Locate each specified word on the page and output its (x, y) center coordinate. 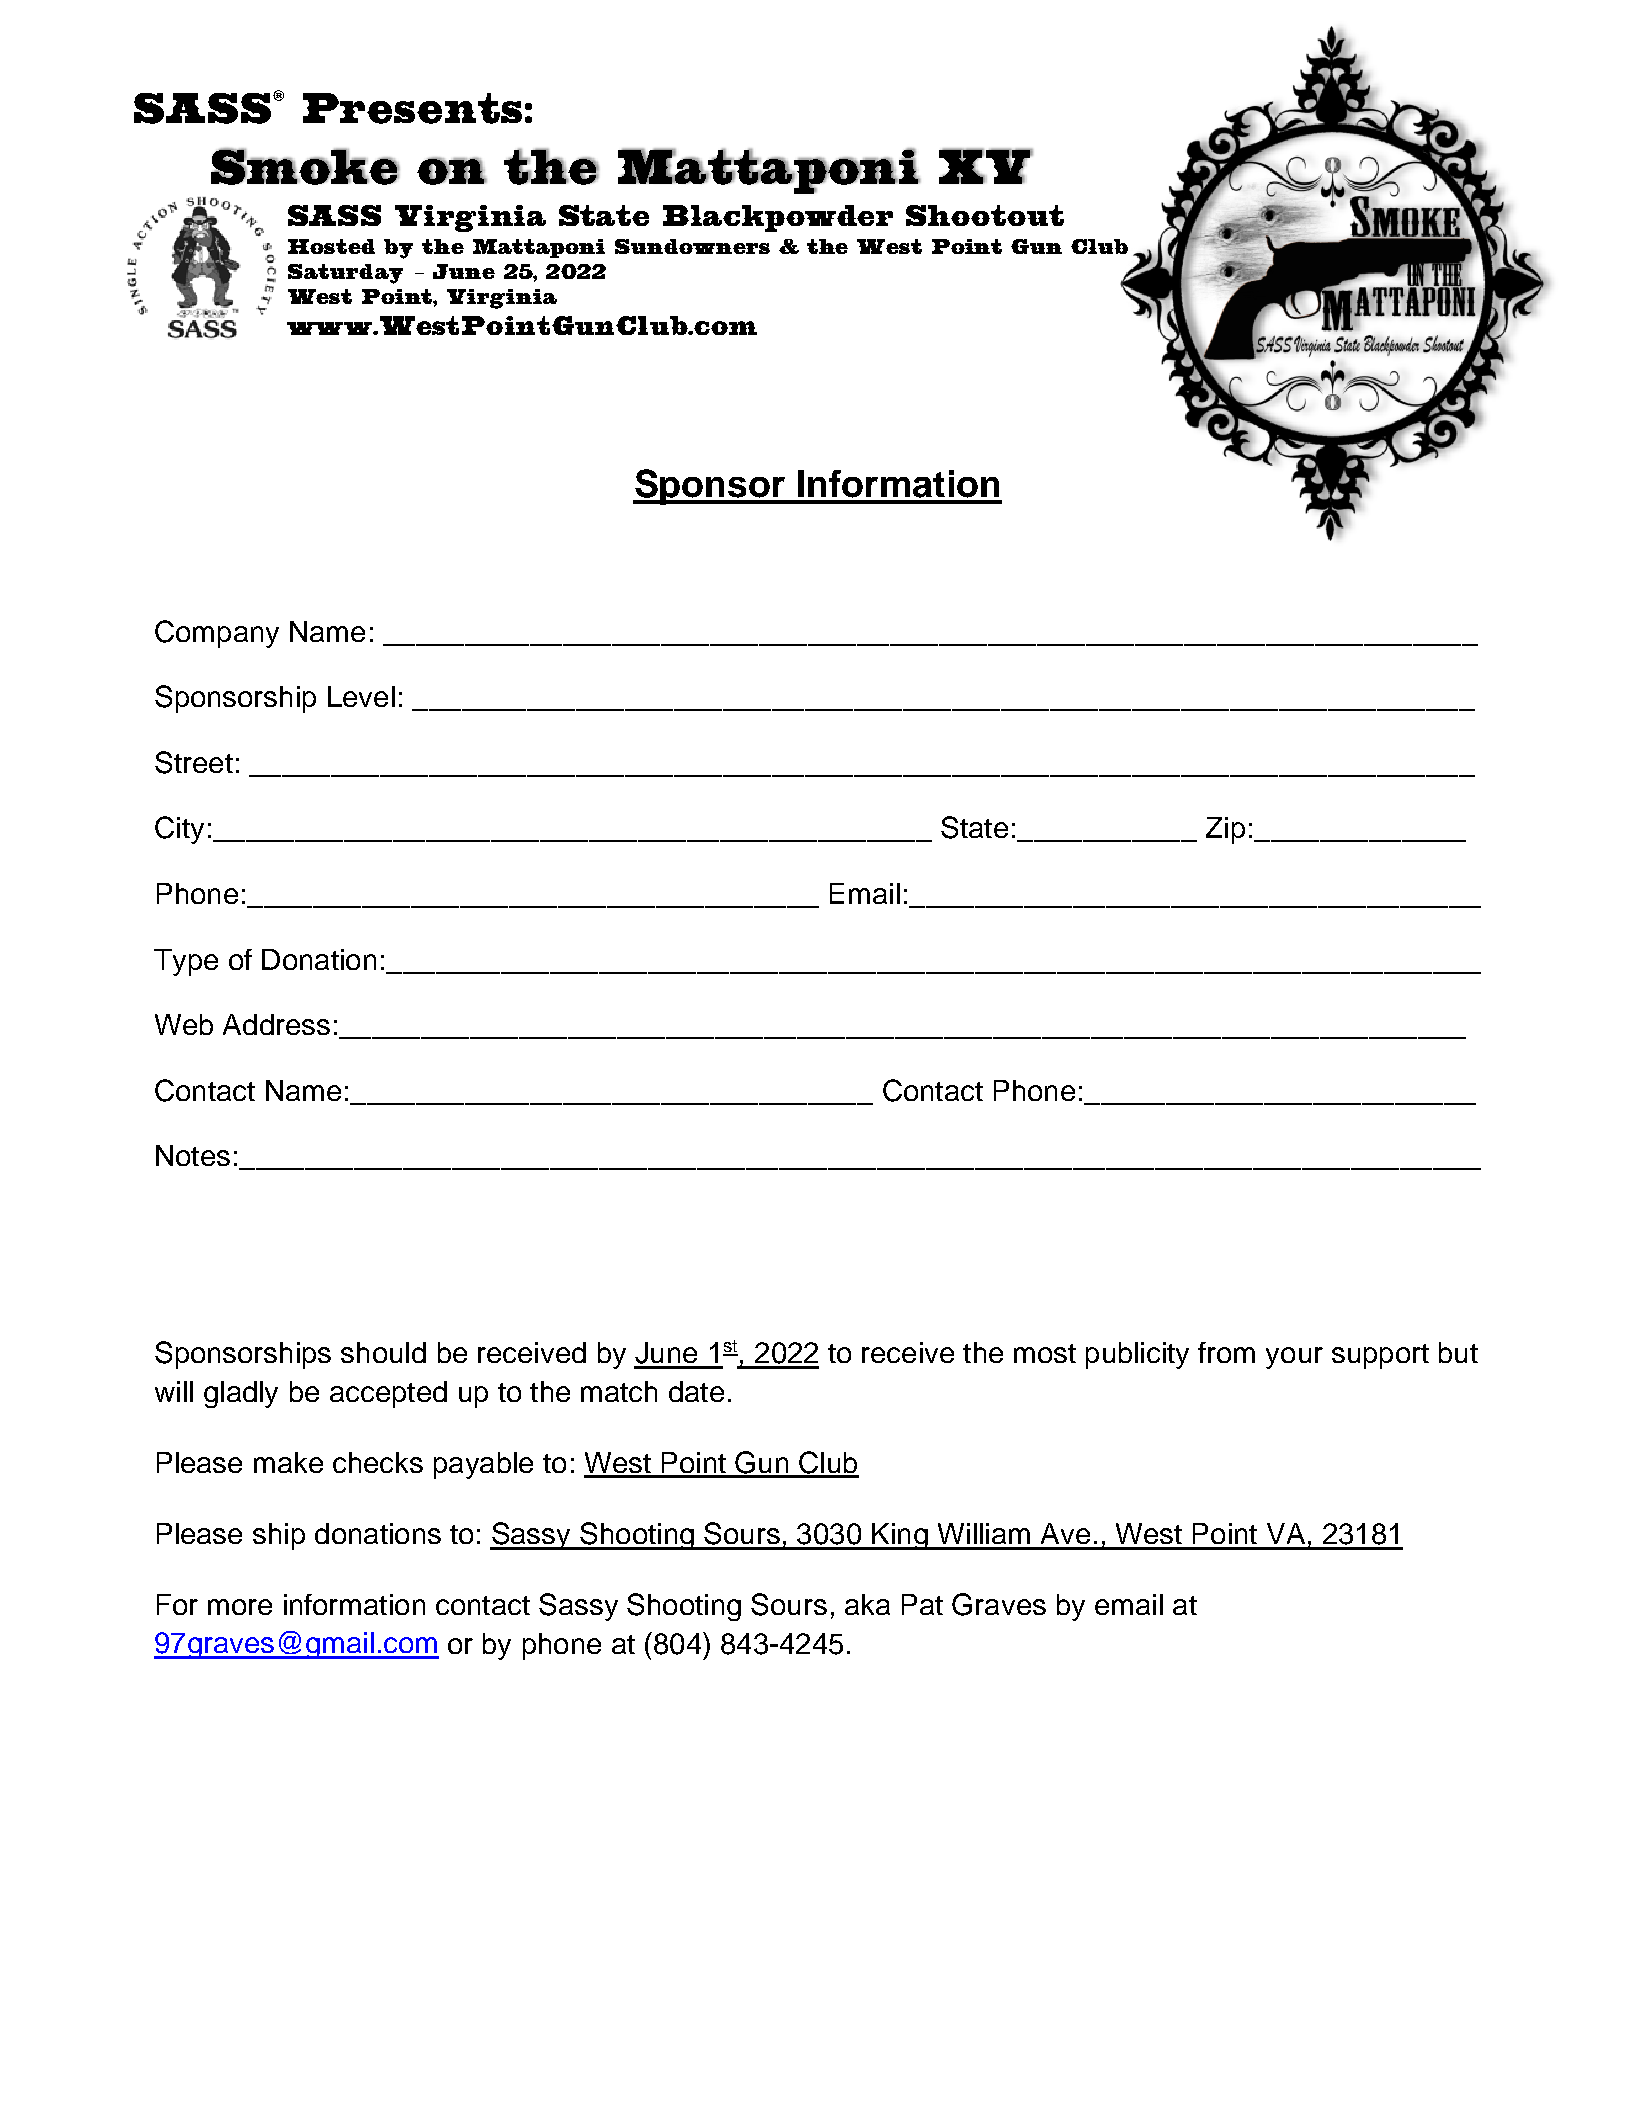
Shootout (985, 215)
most (1045, 1353)
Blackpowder (778, 218)
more (240, 1607)
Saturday (345, 274)
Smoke (305, 166)
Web (184, 1024)
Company (217, 634)
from (1226, 1352)
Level (361, 696)
